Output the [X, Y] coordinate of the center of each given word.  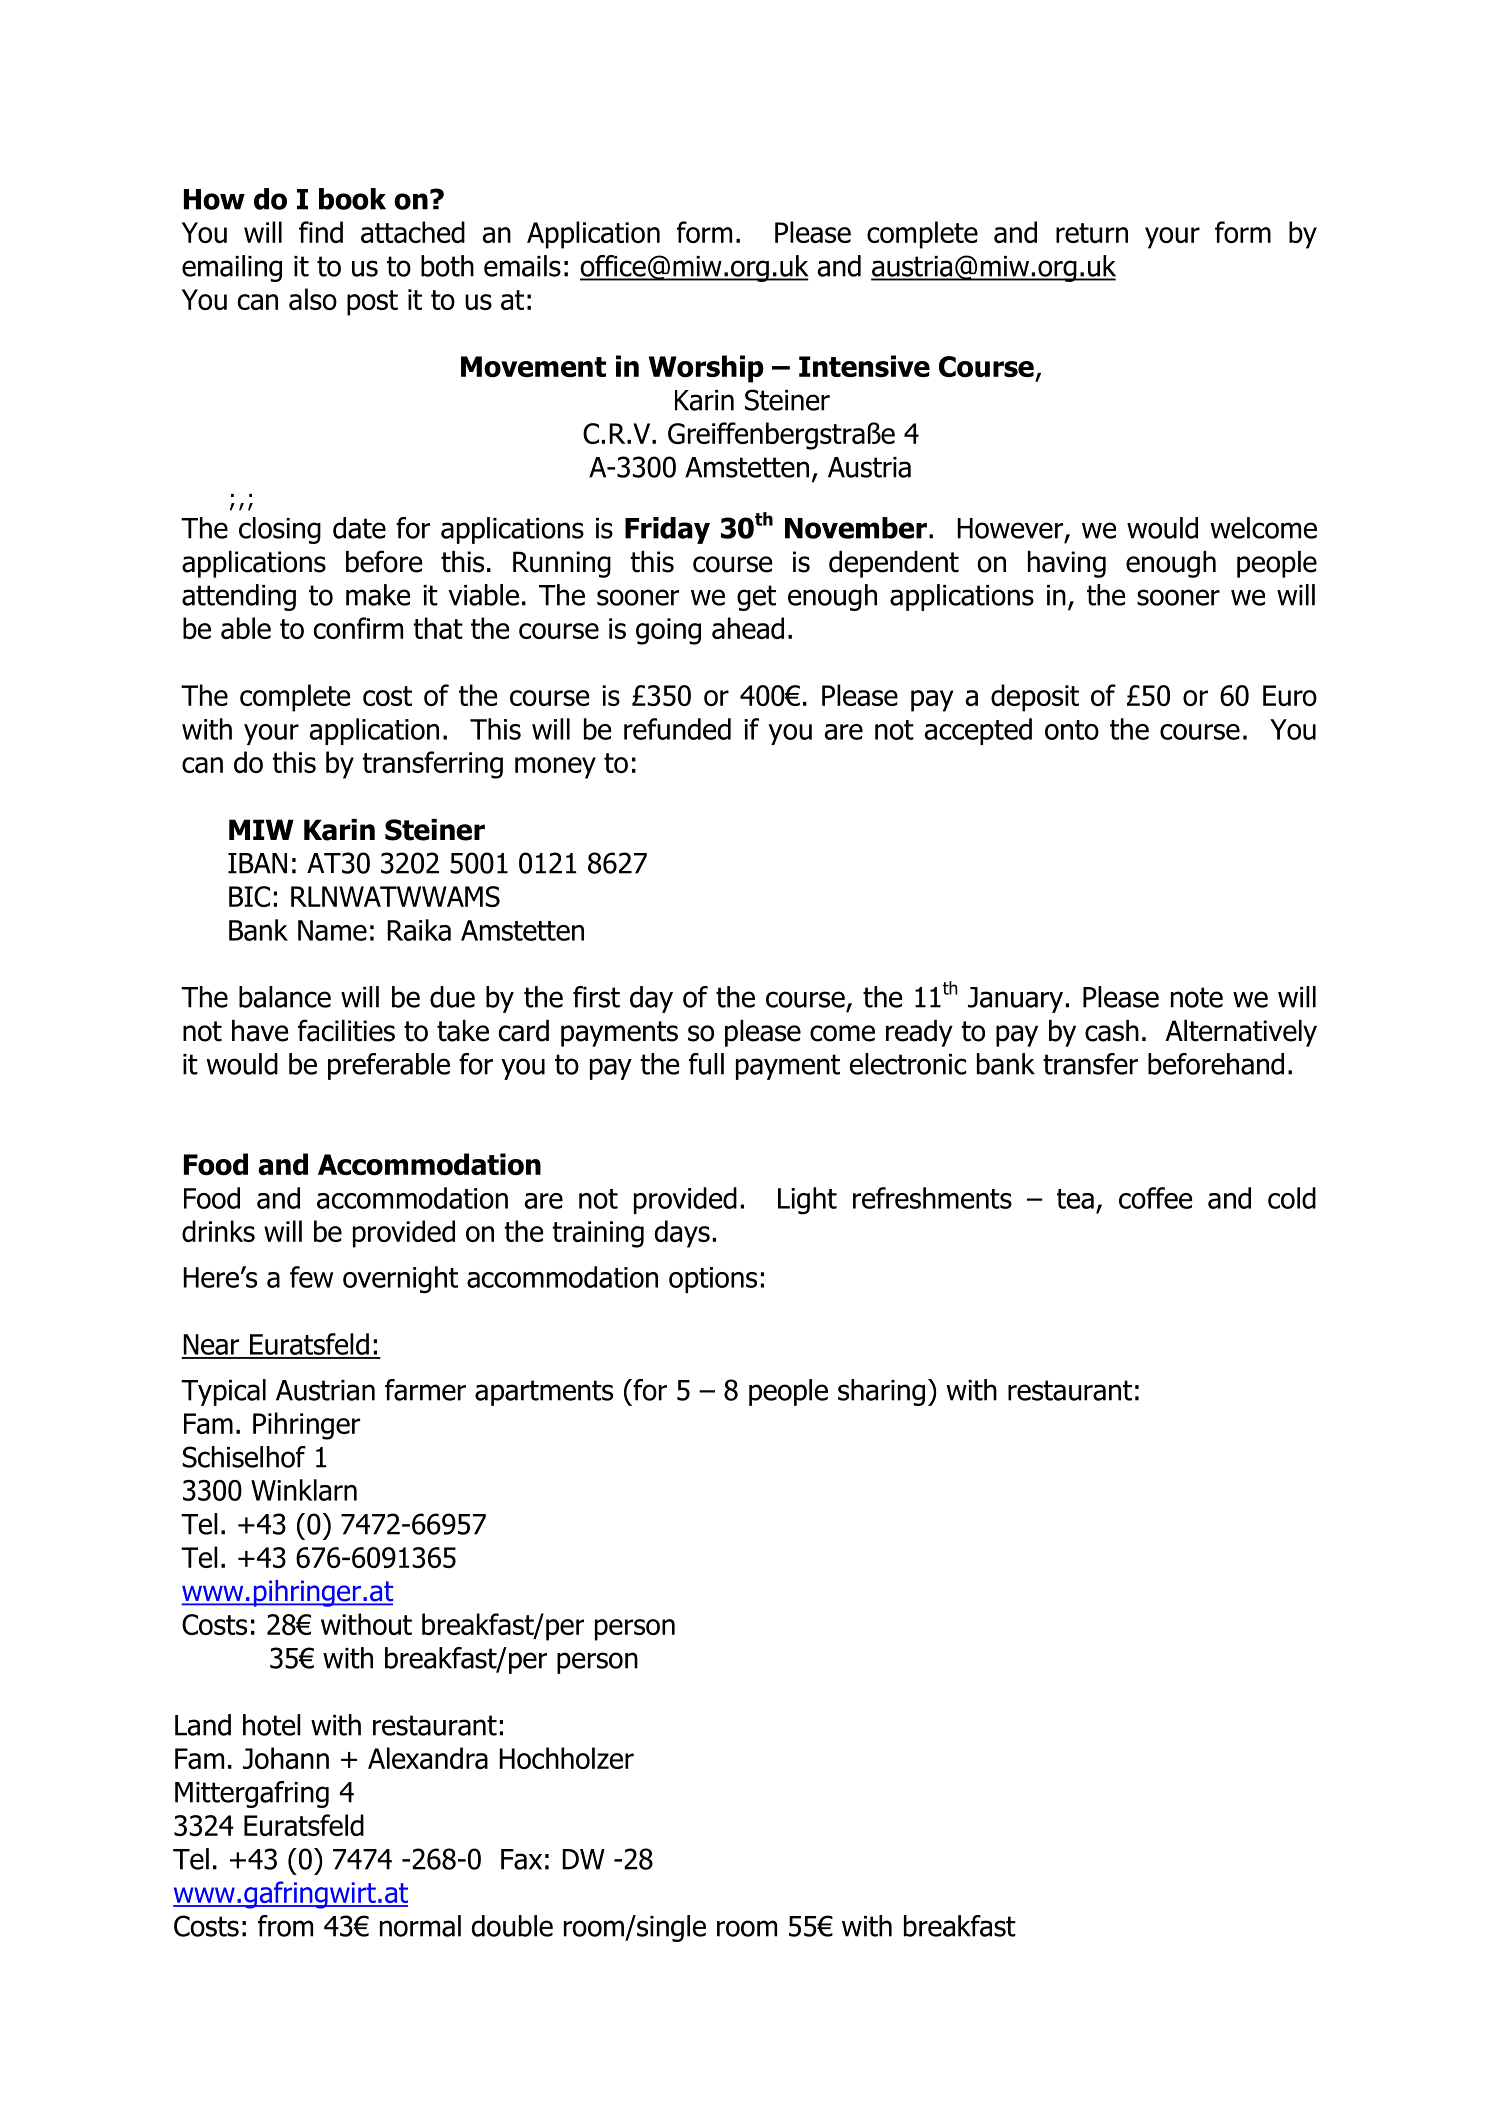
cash [1112, 1031]
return [1092, 233]
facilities [346, 1030]
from [285, 1926]
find [321, 232]
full [706, 1064]
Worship [706, 369]
